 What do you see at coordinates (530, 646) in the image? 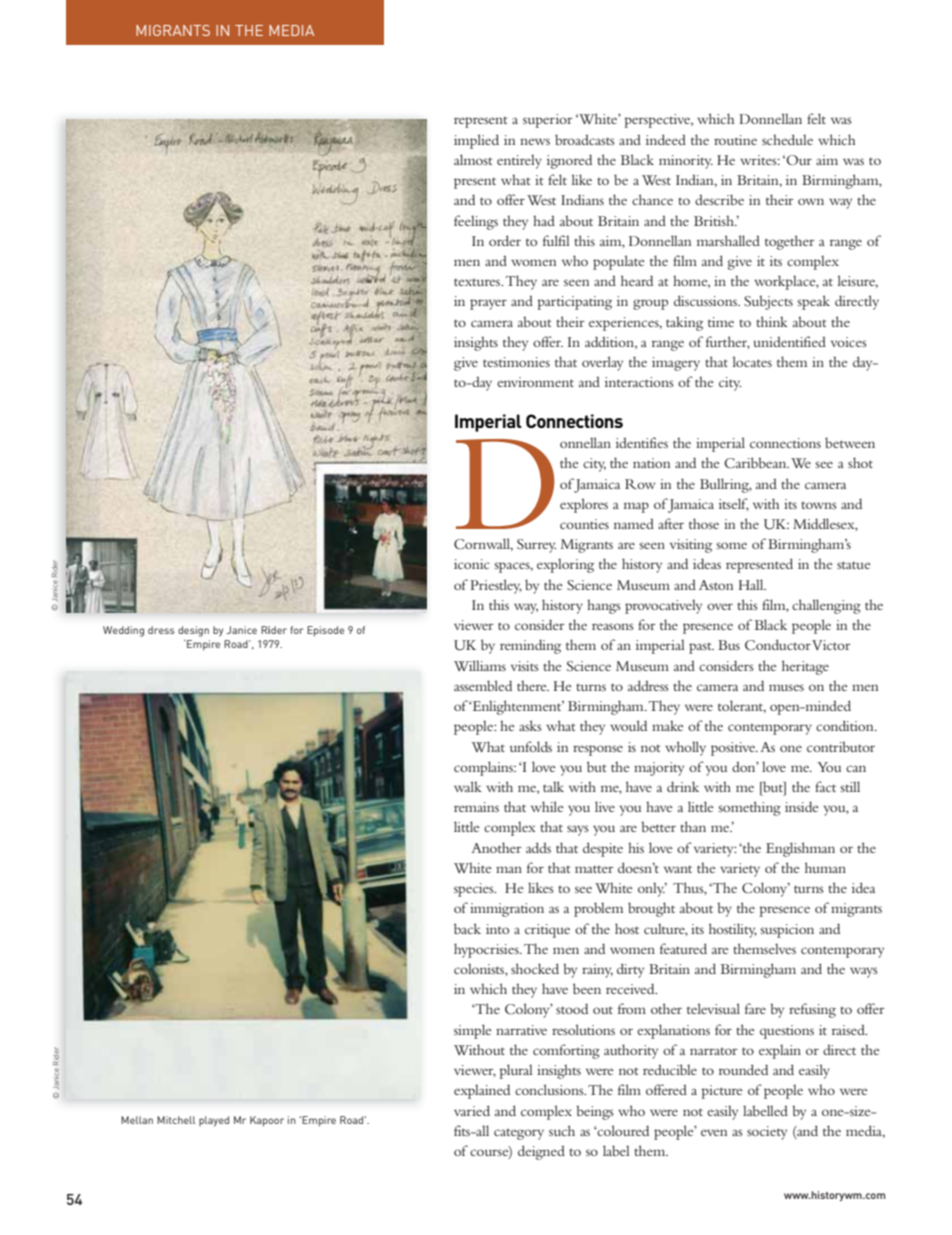
I see `reminding` at bounding box center [530, 646].
